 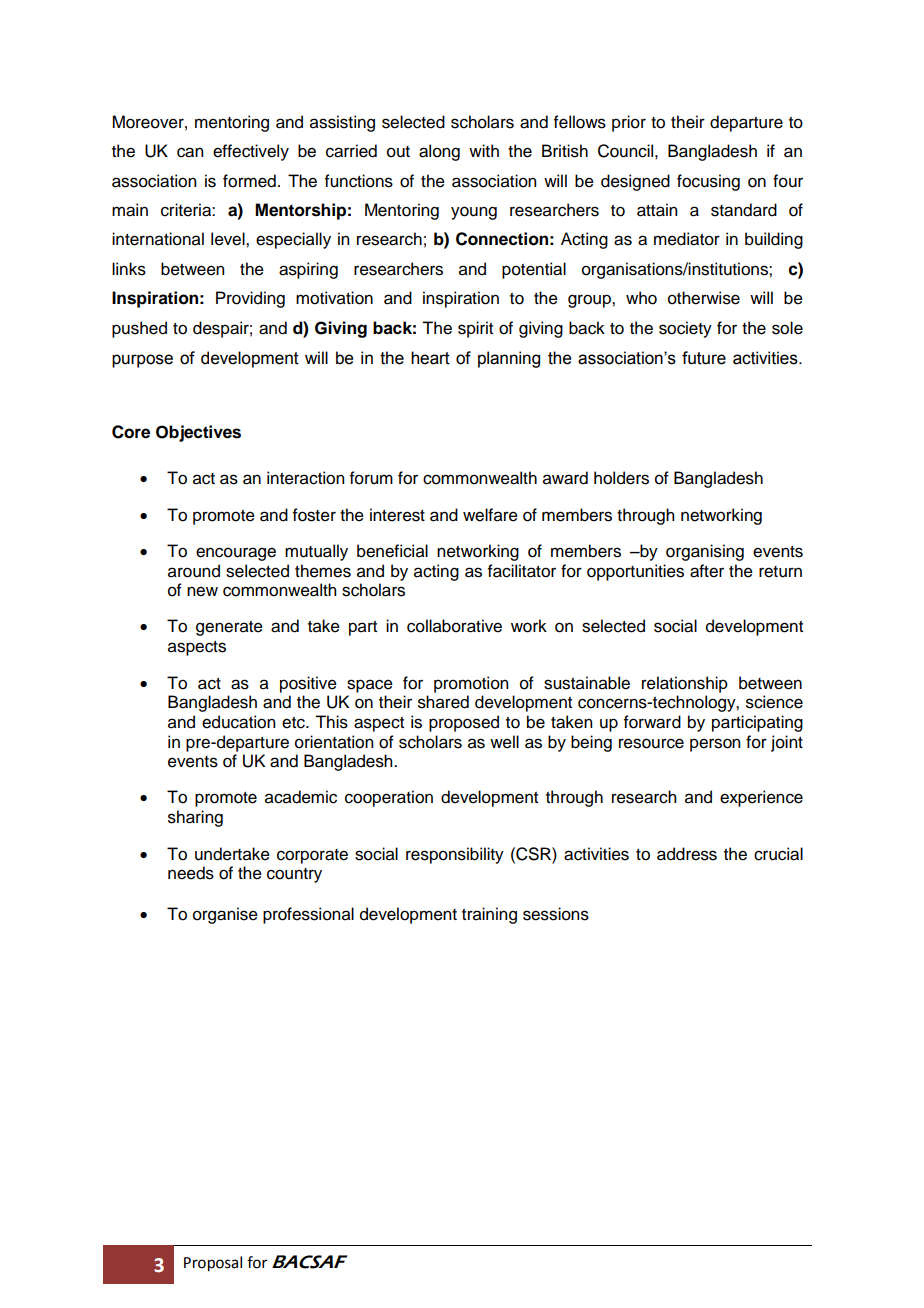 I want to click on experience, so click(x=761, y=798).
